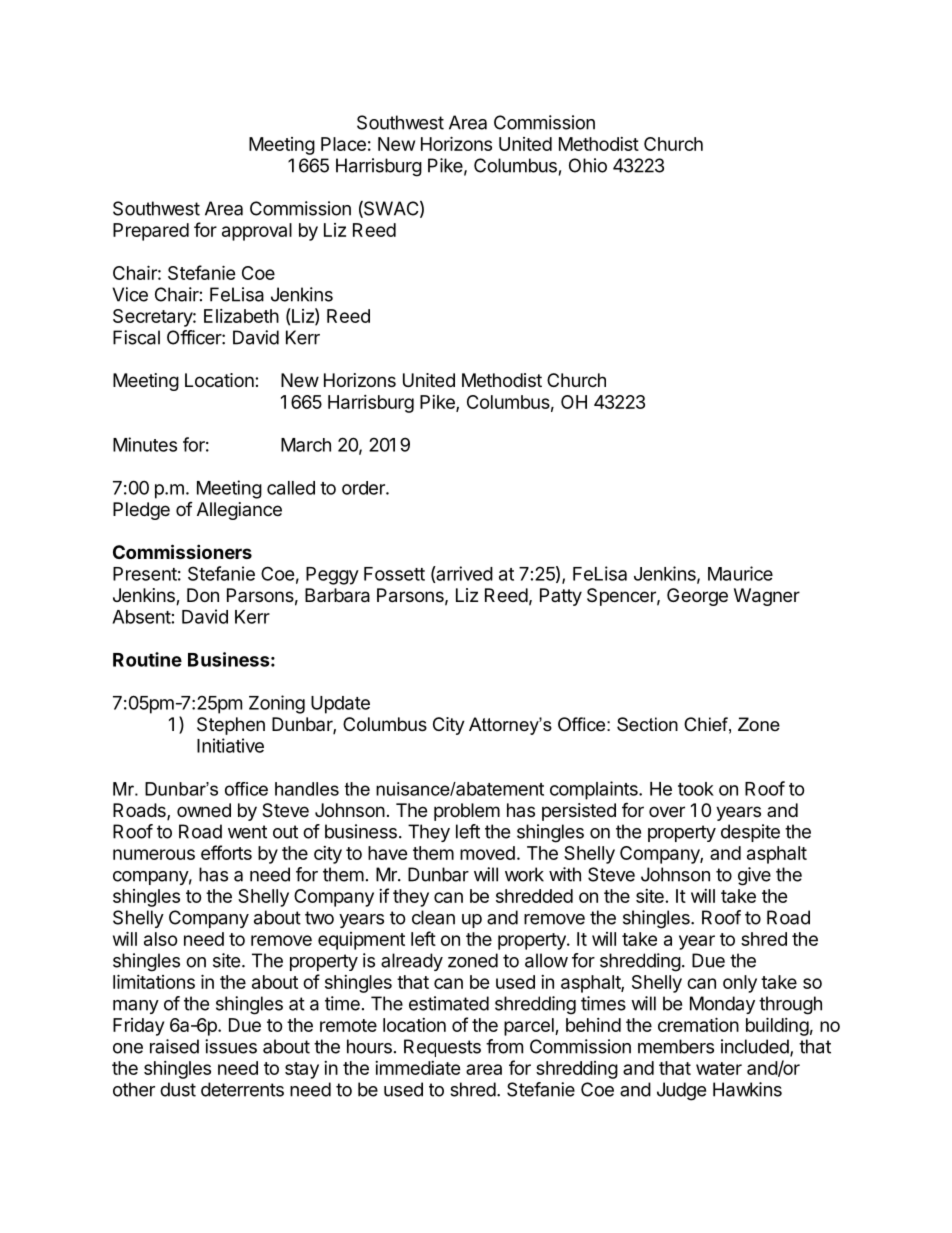  I want to click on Ohio, so click(588, 165).
